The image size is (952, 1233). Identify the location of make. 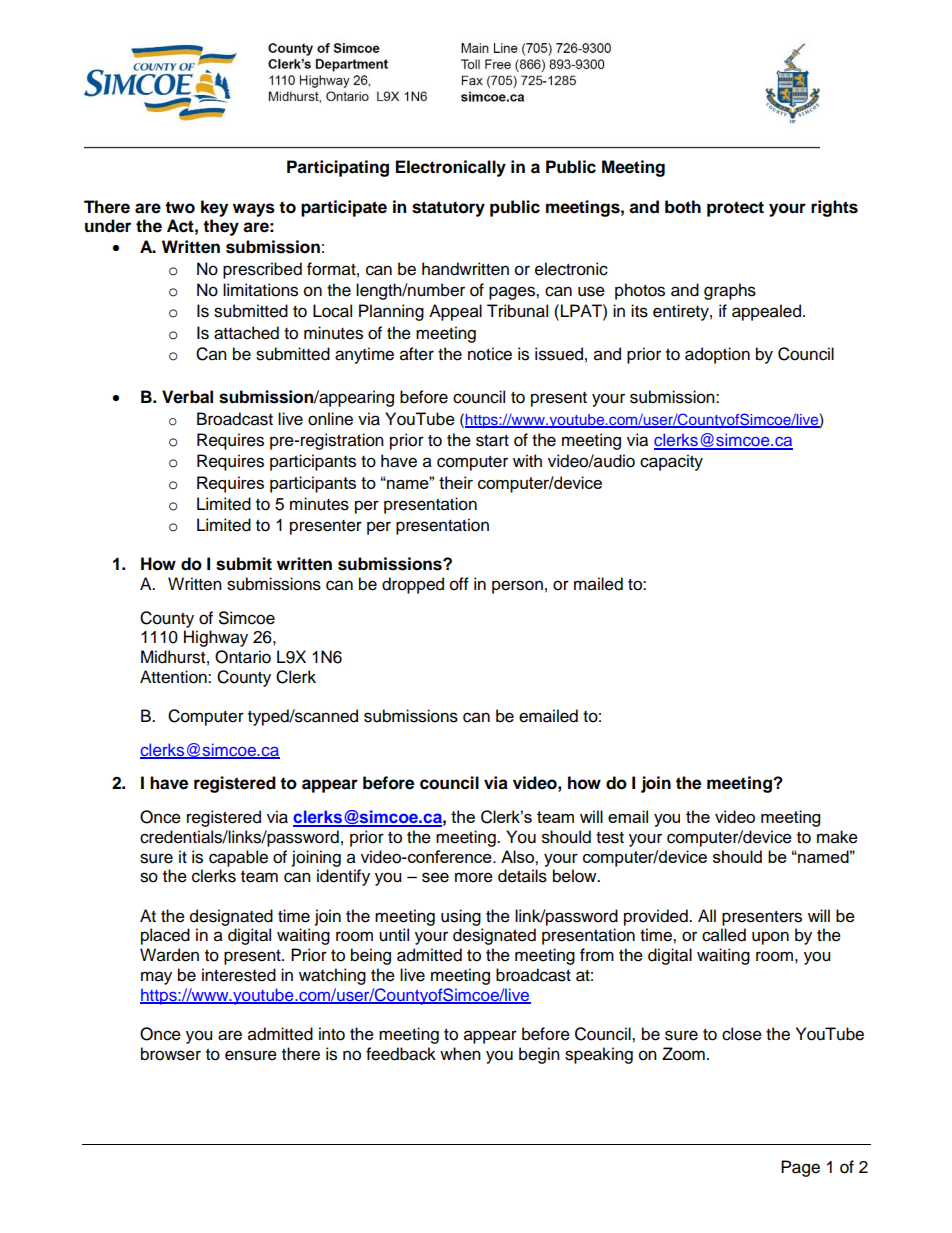
(837, 837).
